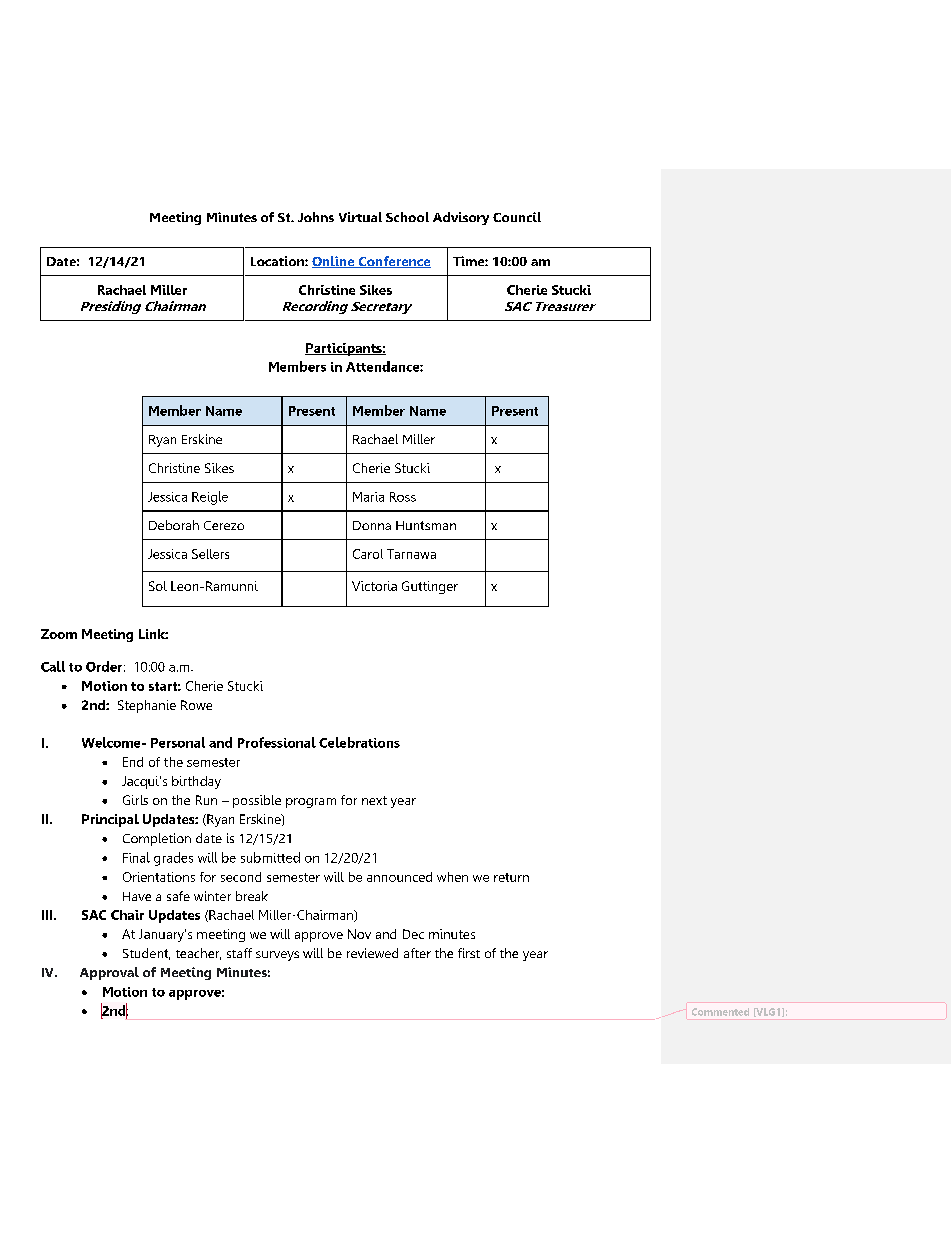 This page has width=952, height=1233. I want to click on Ross, so click(403, 497).
